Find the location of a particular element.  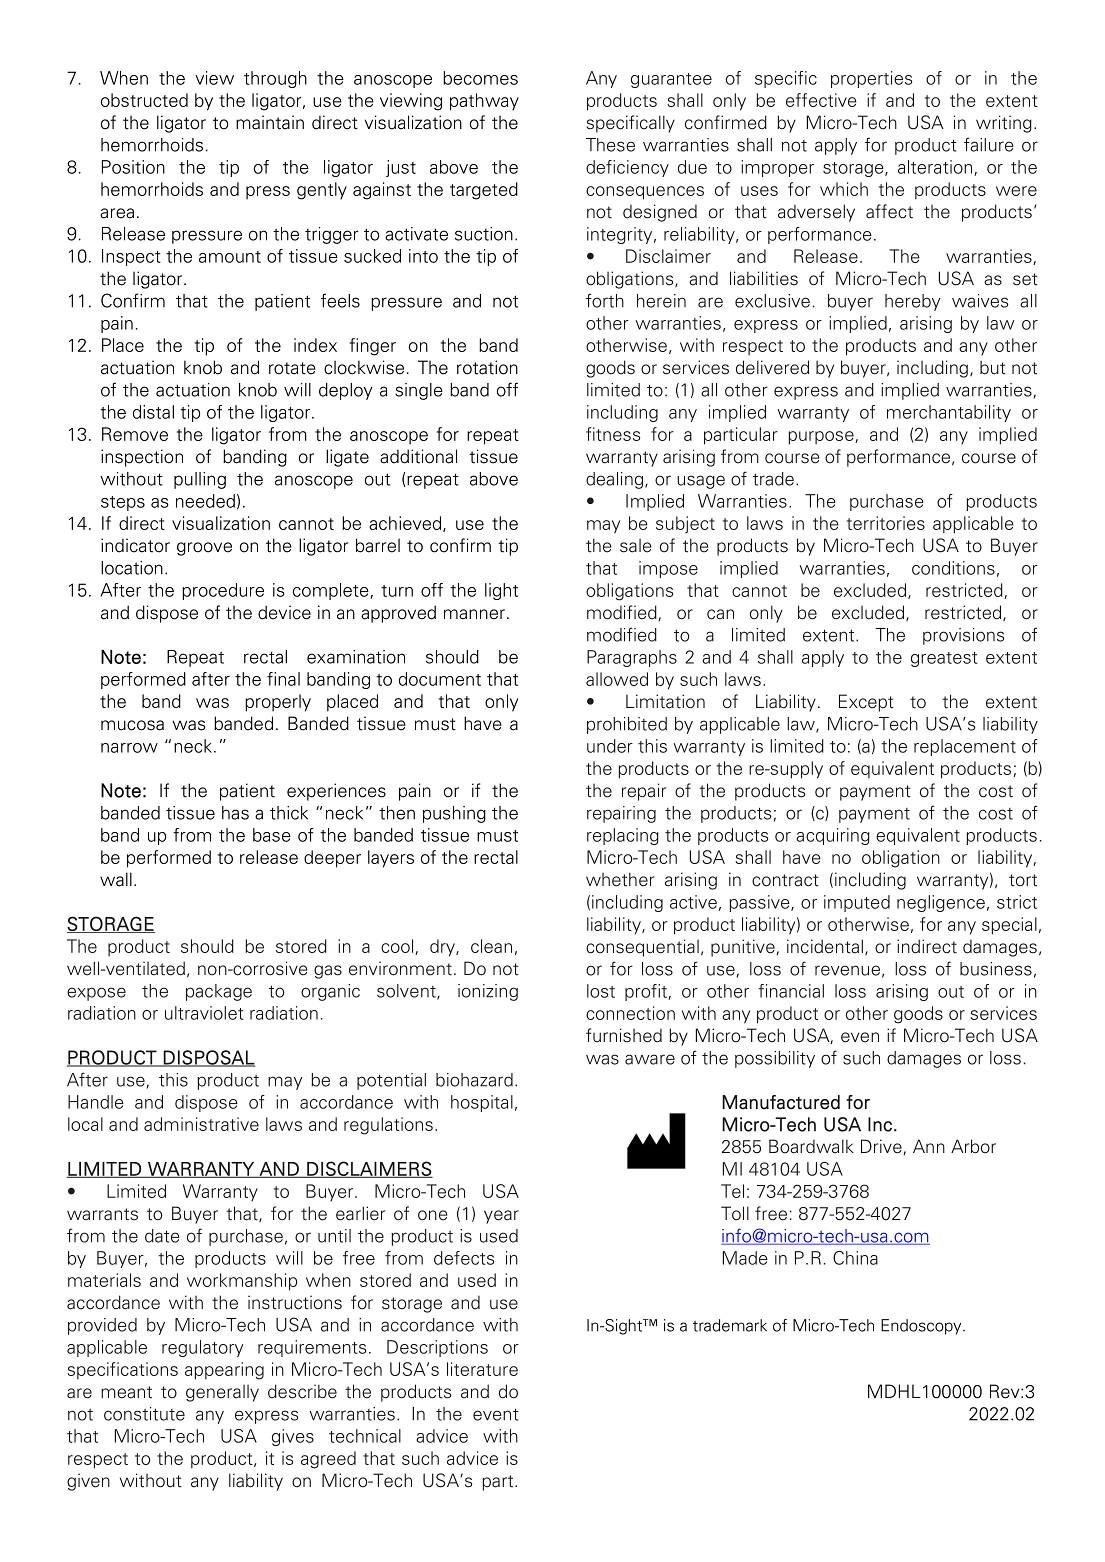

literature is located at coordinates (482, 1369).
